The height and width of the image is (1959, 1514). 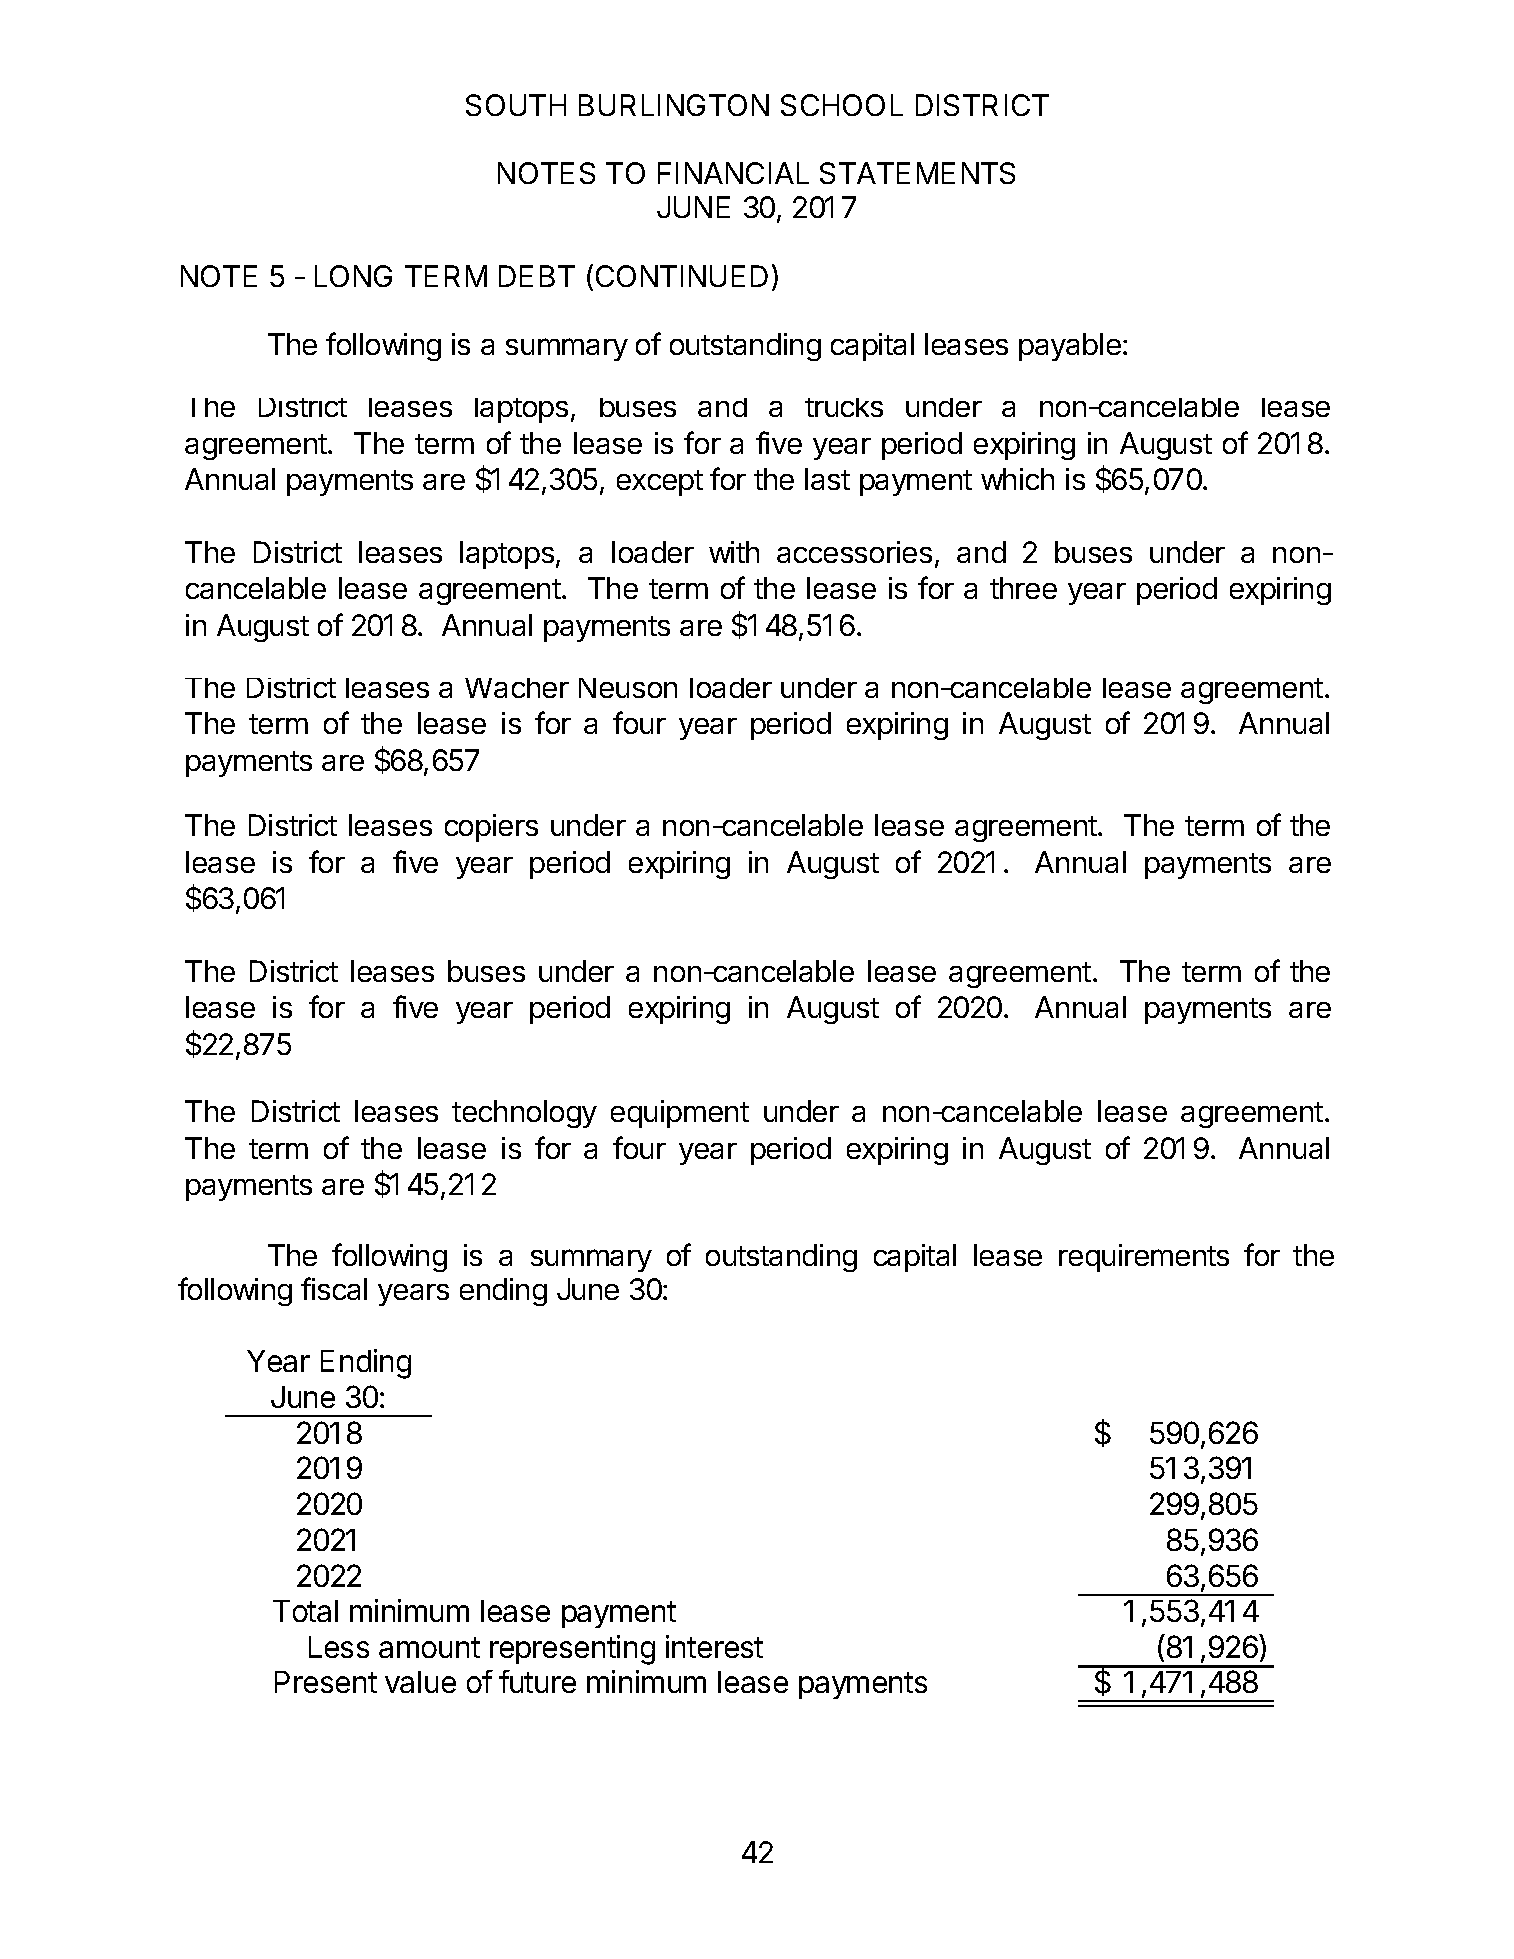 What do you see at coordinates (734, 552) in the image?
I see `with` at bounding box center [734, 552].
